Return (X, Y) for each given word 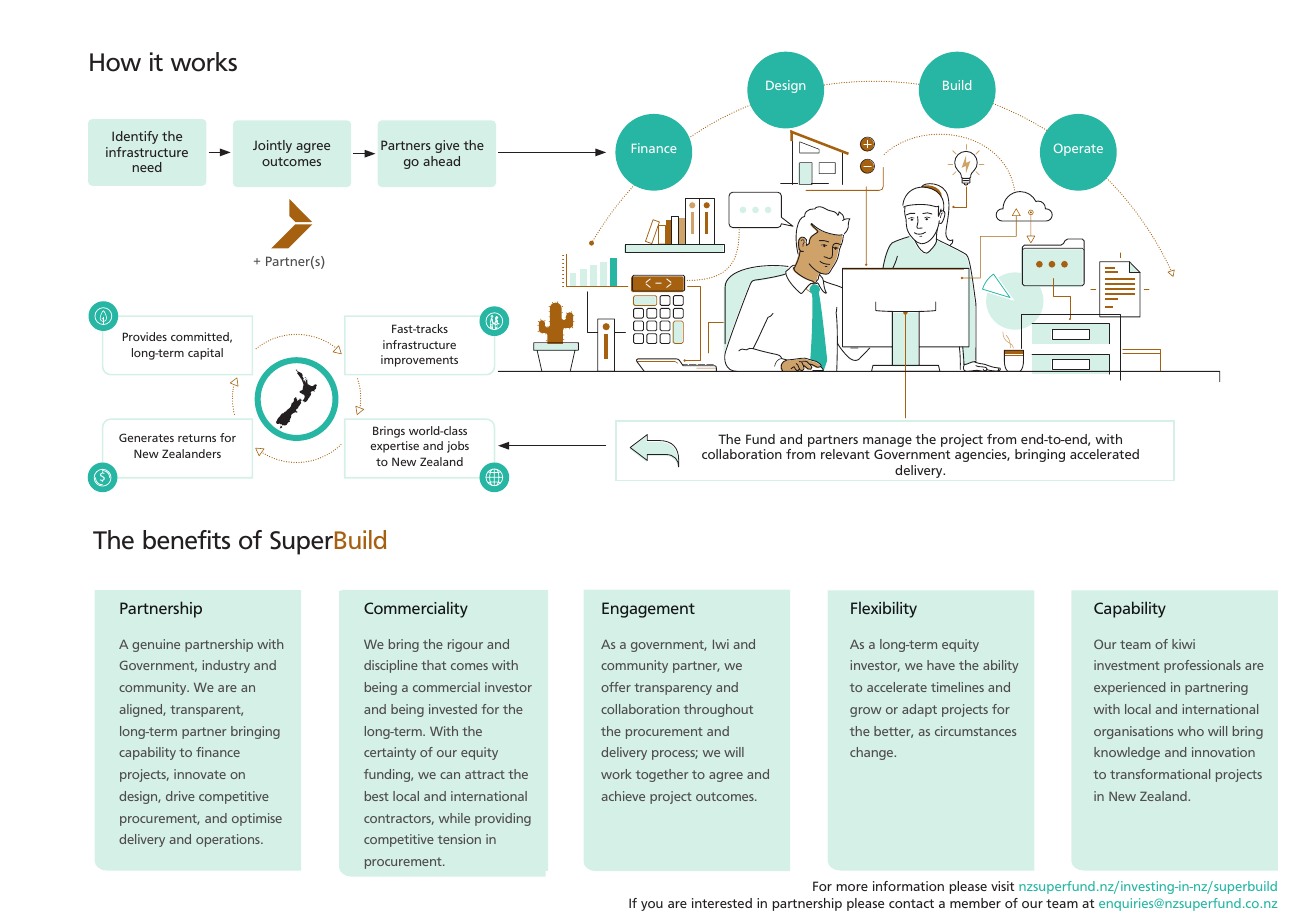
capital (205, 354)
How (115, 62)
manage (887, 443)
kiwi (1183, 644)
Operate (1078, 149)
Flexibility (884, 609)
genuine (156, 645)
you (652, 906)
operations (229, 840)
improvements (419, 361)
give (447, 146)
